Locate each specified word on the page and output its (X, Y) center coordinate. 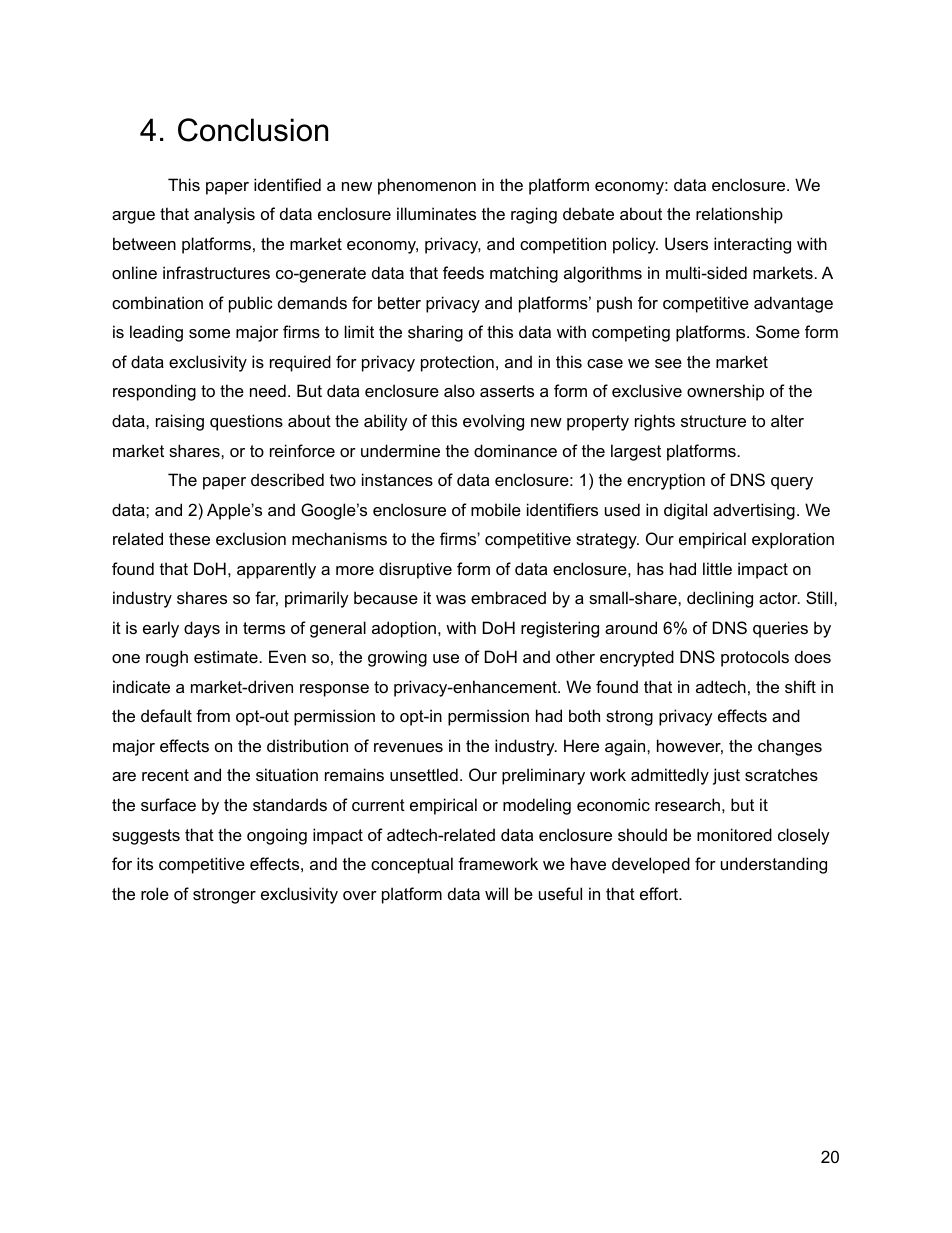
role (155, 893)
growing (397, 658)
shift (800, 686)
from (213, 715)
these (189, 538)
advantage (793, 304)
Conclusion (253, 130)
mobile (496, 509)
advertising (754, 511)
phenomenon (427, 186)
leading (156, 333)
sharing (435, 333)
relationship (739, 215)
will (496, 893)
